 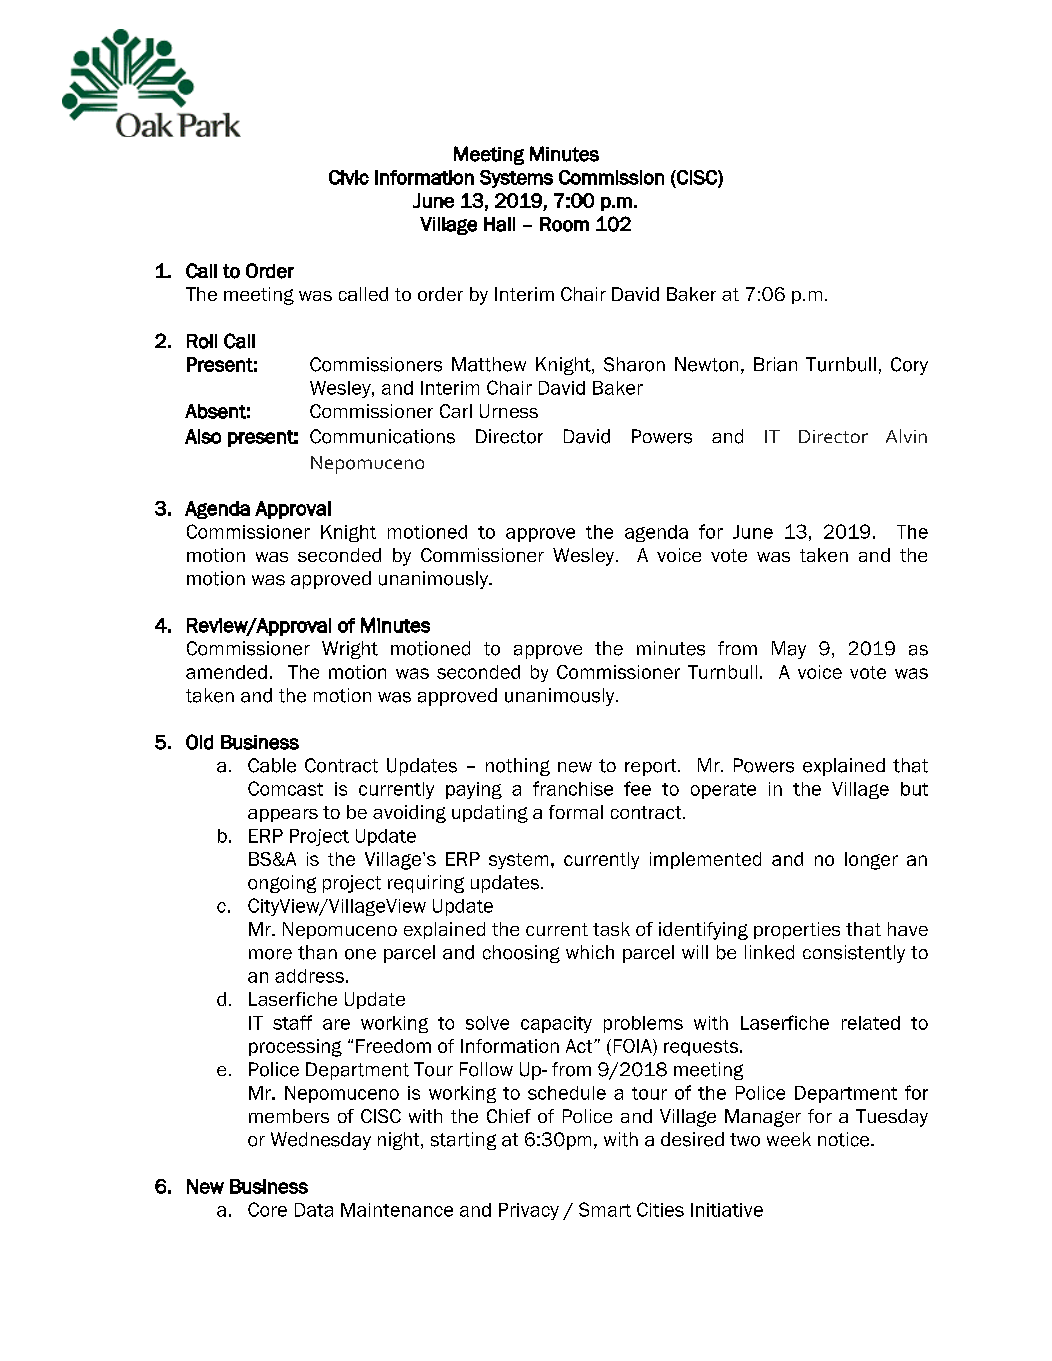 I want to click on ongoing, so click(x=282, y=884).
